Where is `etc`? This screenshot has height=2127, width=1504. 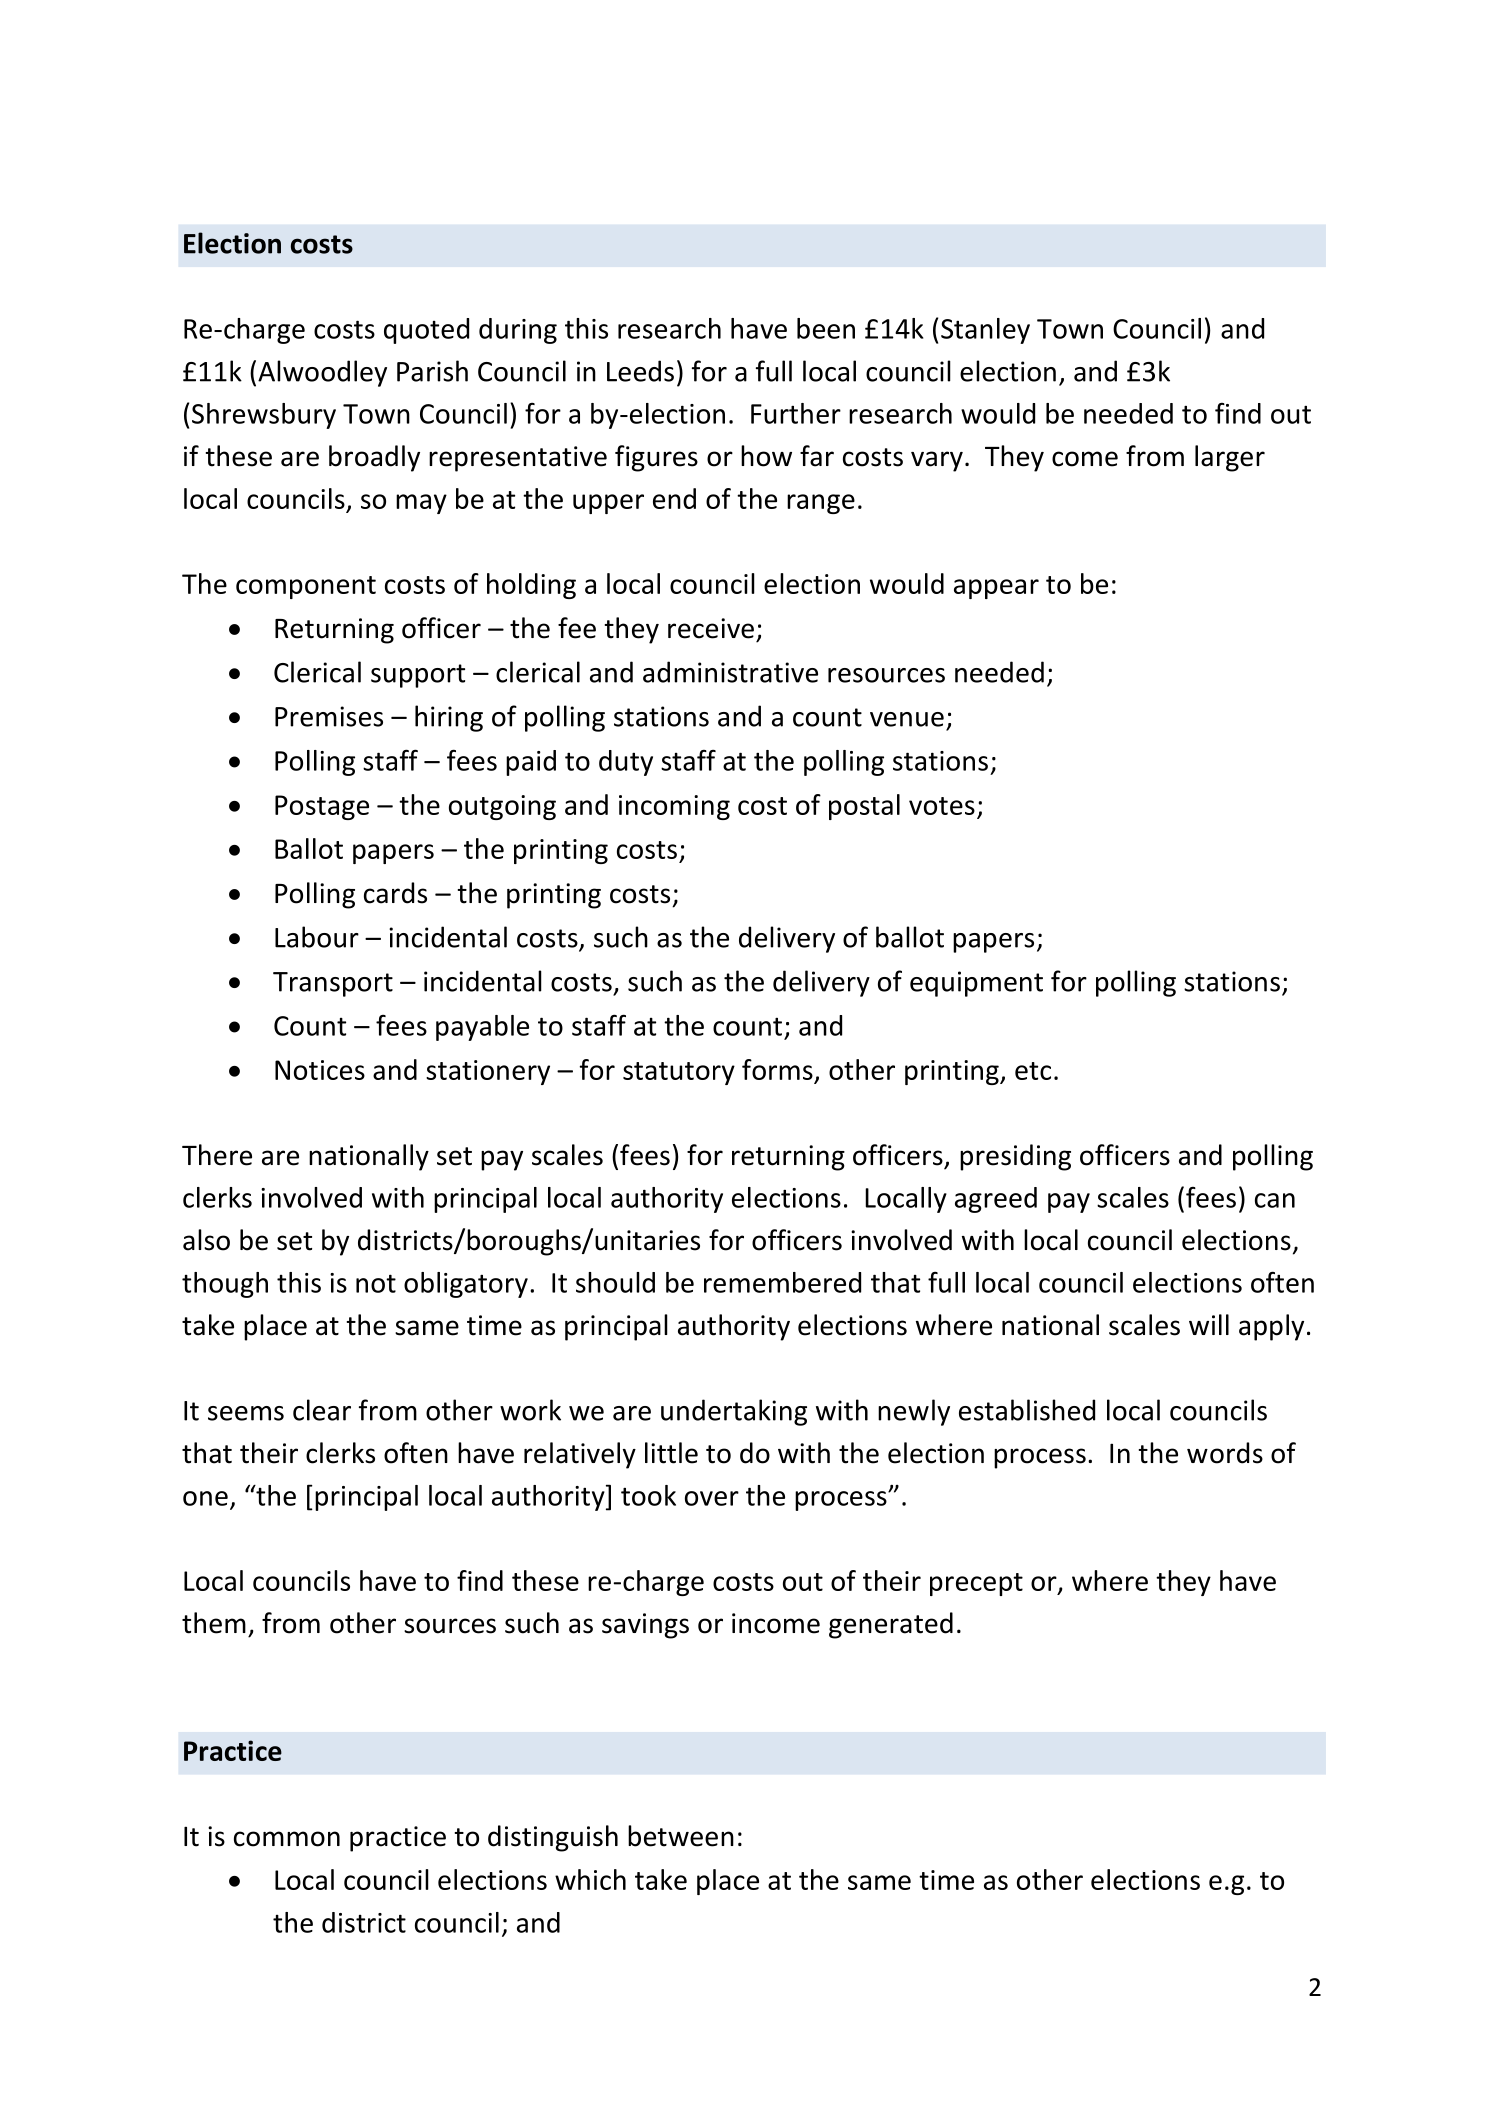 etc is located at coordinates (1033, 1071).
